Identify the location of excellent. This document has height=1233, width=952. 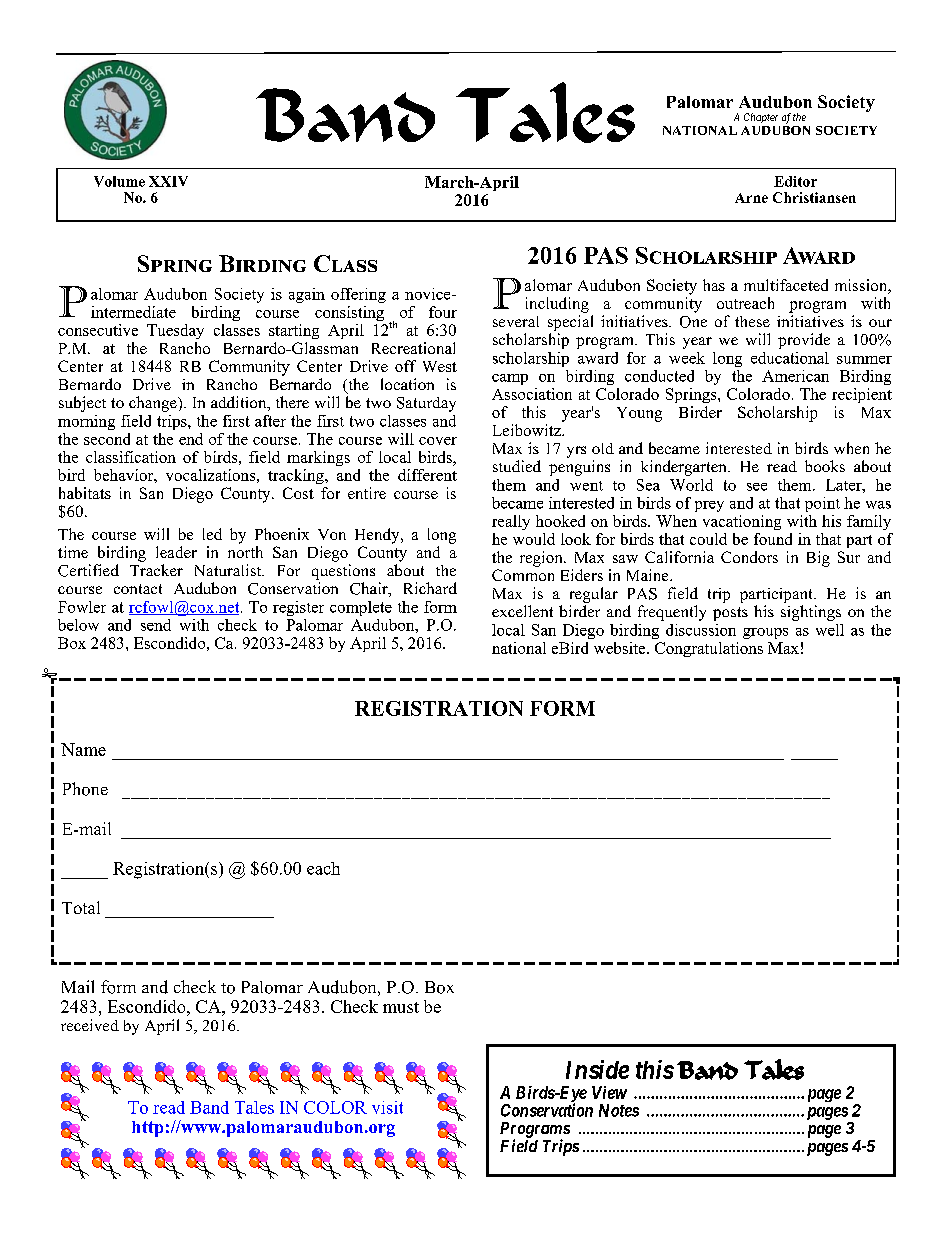
(522, 611).
